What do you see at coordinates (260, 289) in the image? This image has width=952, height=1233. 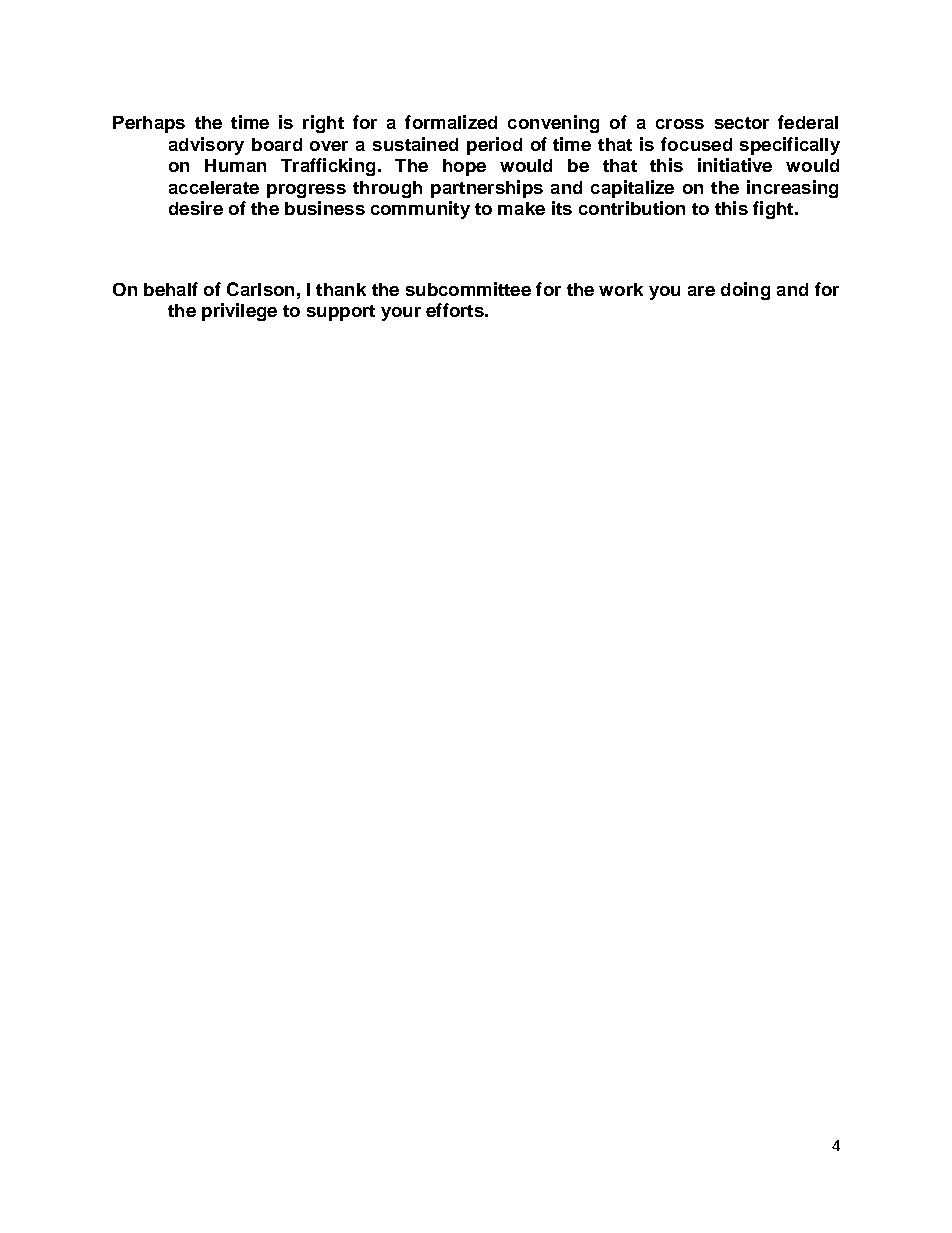 I see `Carlson` at bounding box center [260, 289].
